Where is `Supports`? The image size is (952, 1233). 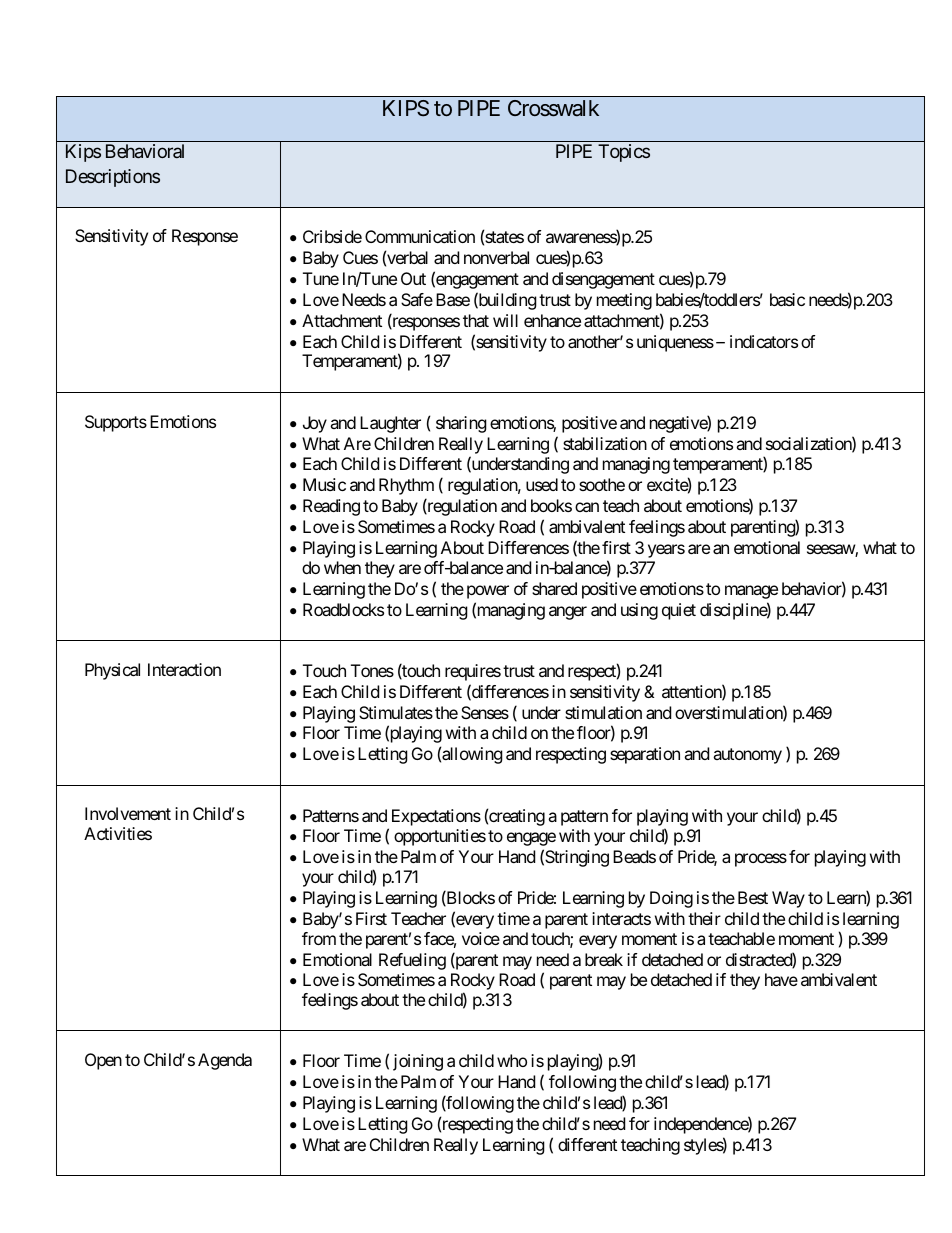 Supports is located at coordinates (116, 423).
